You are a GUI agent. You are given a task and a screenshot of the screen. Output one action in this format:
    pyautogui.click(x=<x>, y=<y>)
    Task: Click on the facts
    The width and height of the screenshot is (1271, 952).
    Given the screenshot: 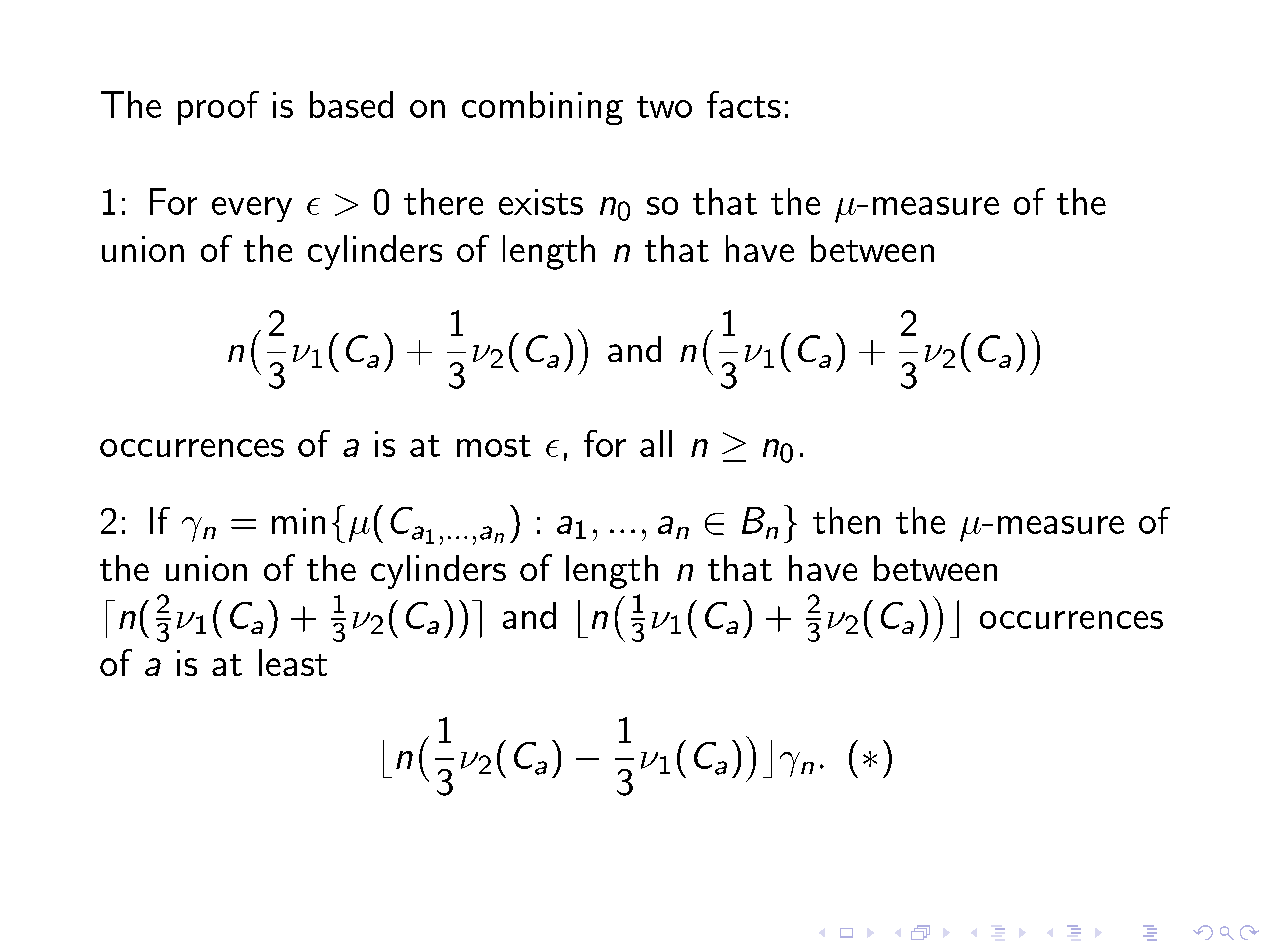 What is the action you would take?
    pyautogui.click(x=744, y=104)
